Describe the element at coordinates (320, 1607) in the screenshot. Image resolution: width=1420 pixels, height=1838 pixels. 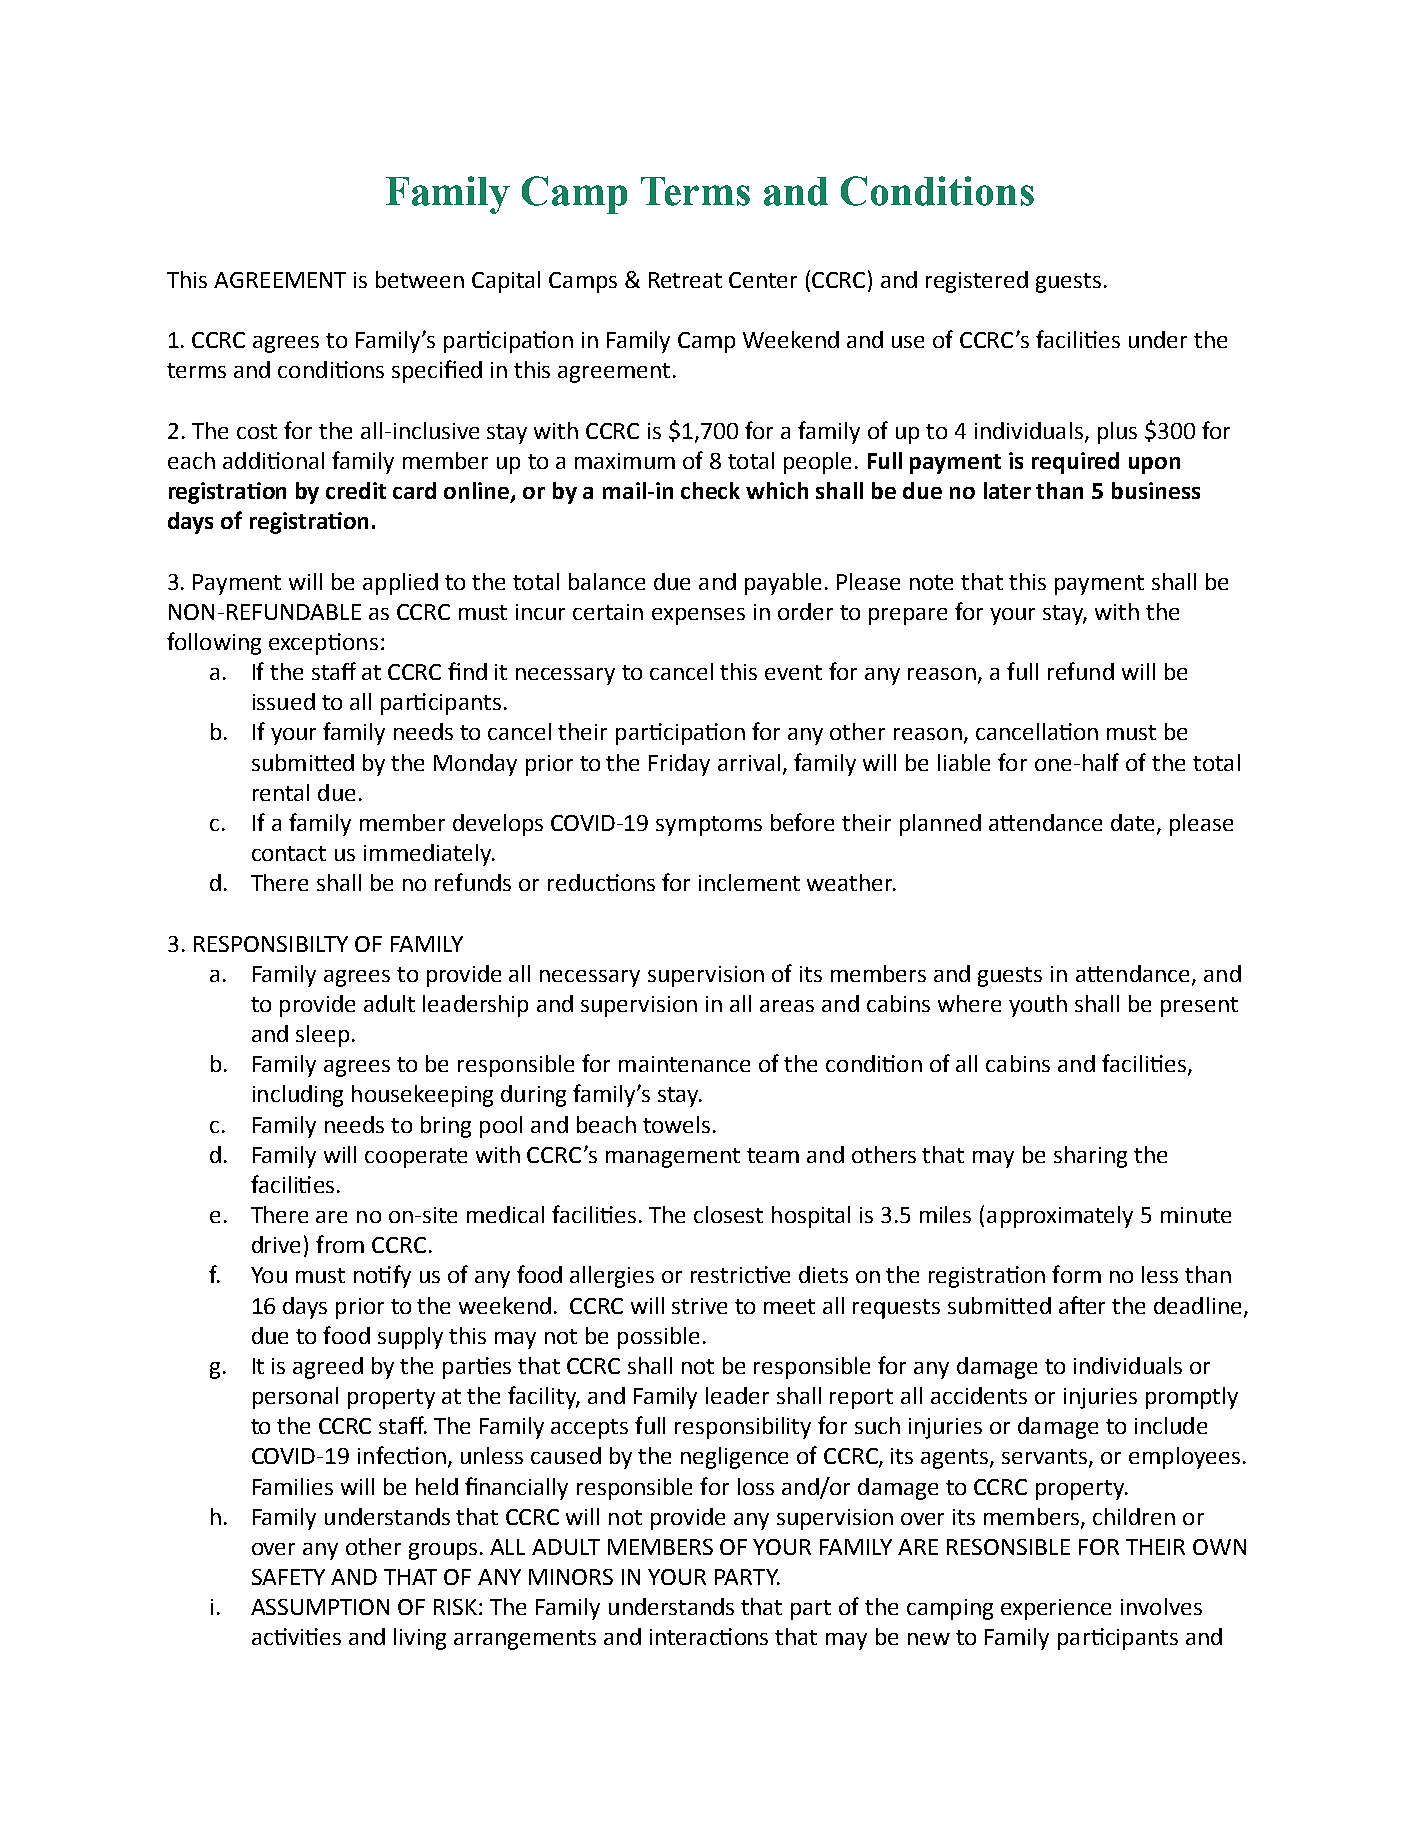
I see `ASSUMPTION` at that location.
